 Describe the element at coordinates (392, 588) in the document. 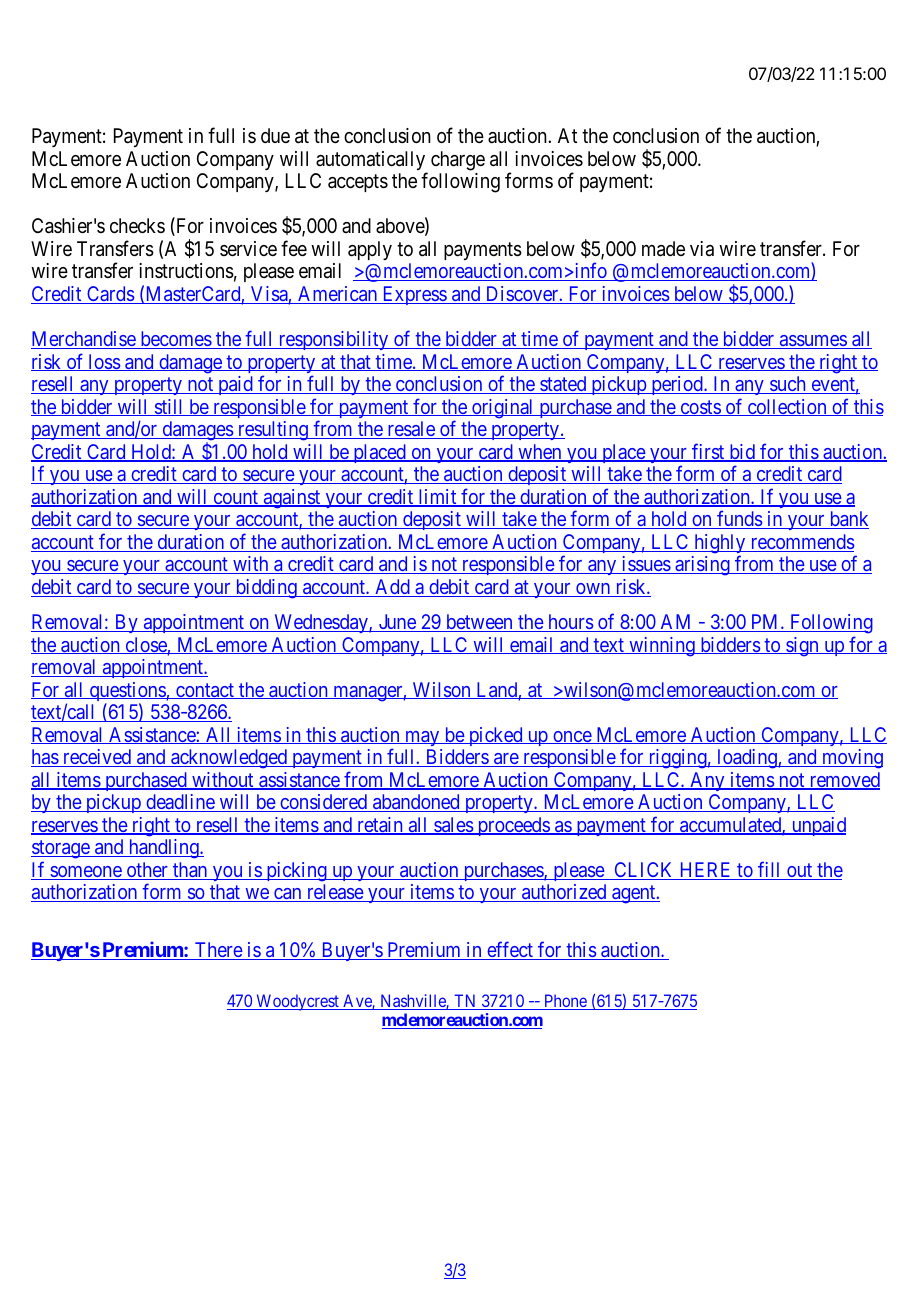

I see `Add` at that location.
